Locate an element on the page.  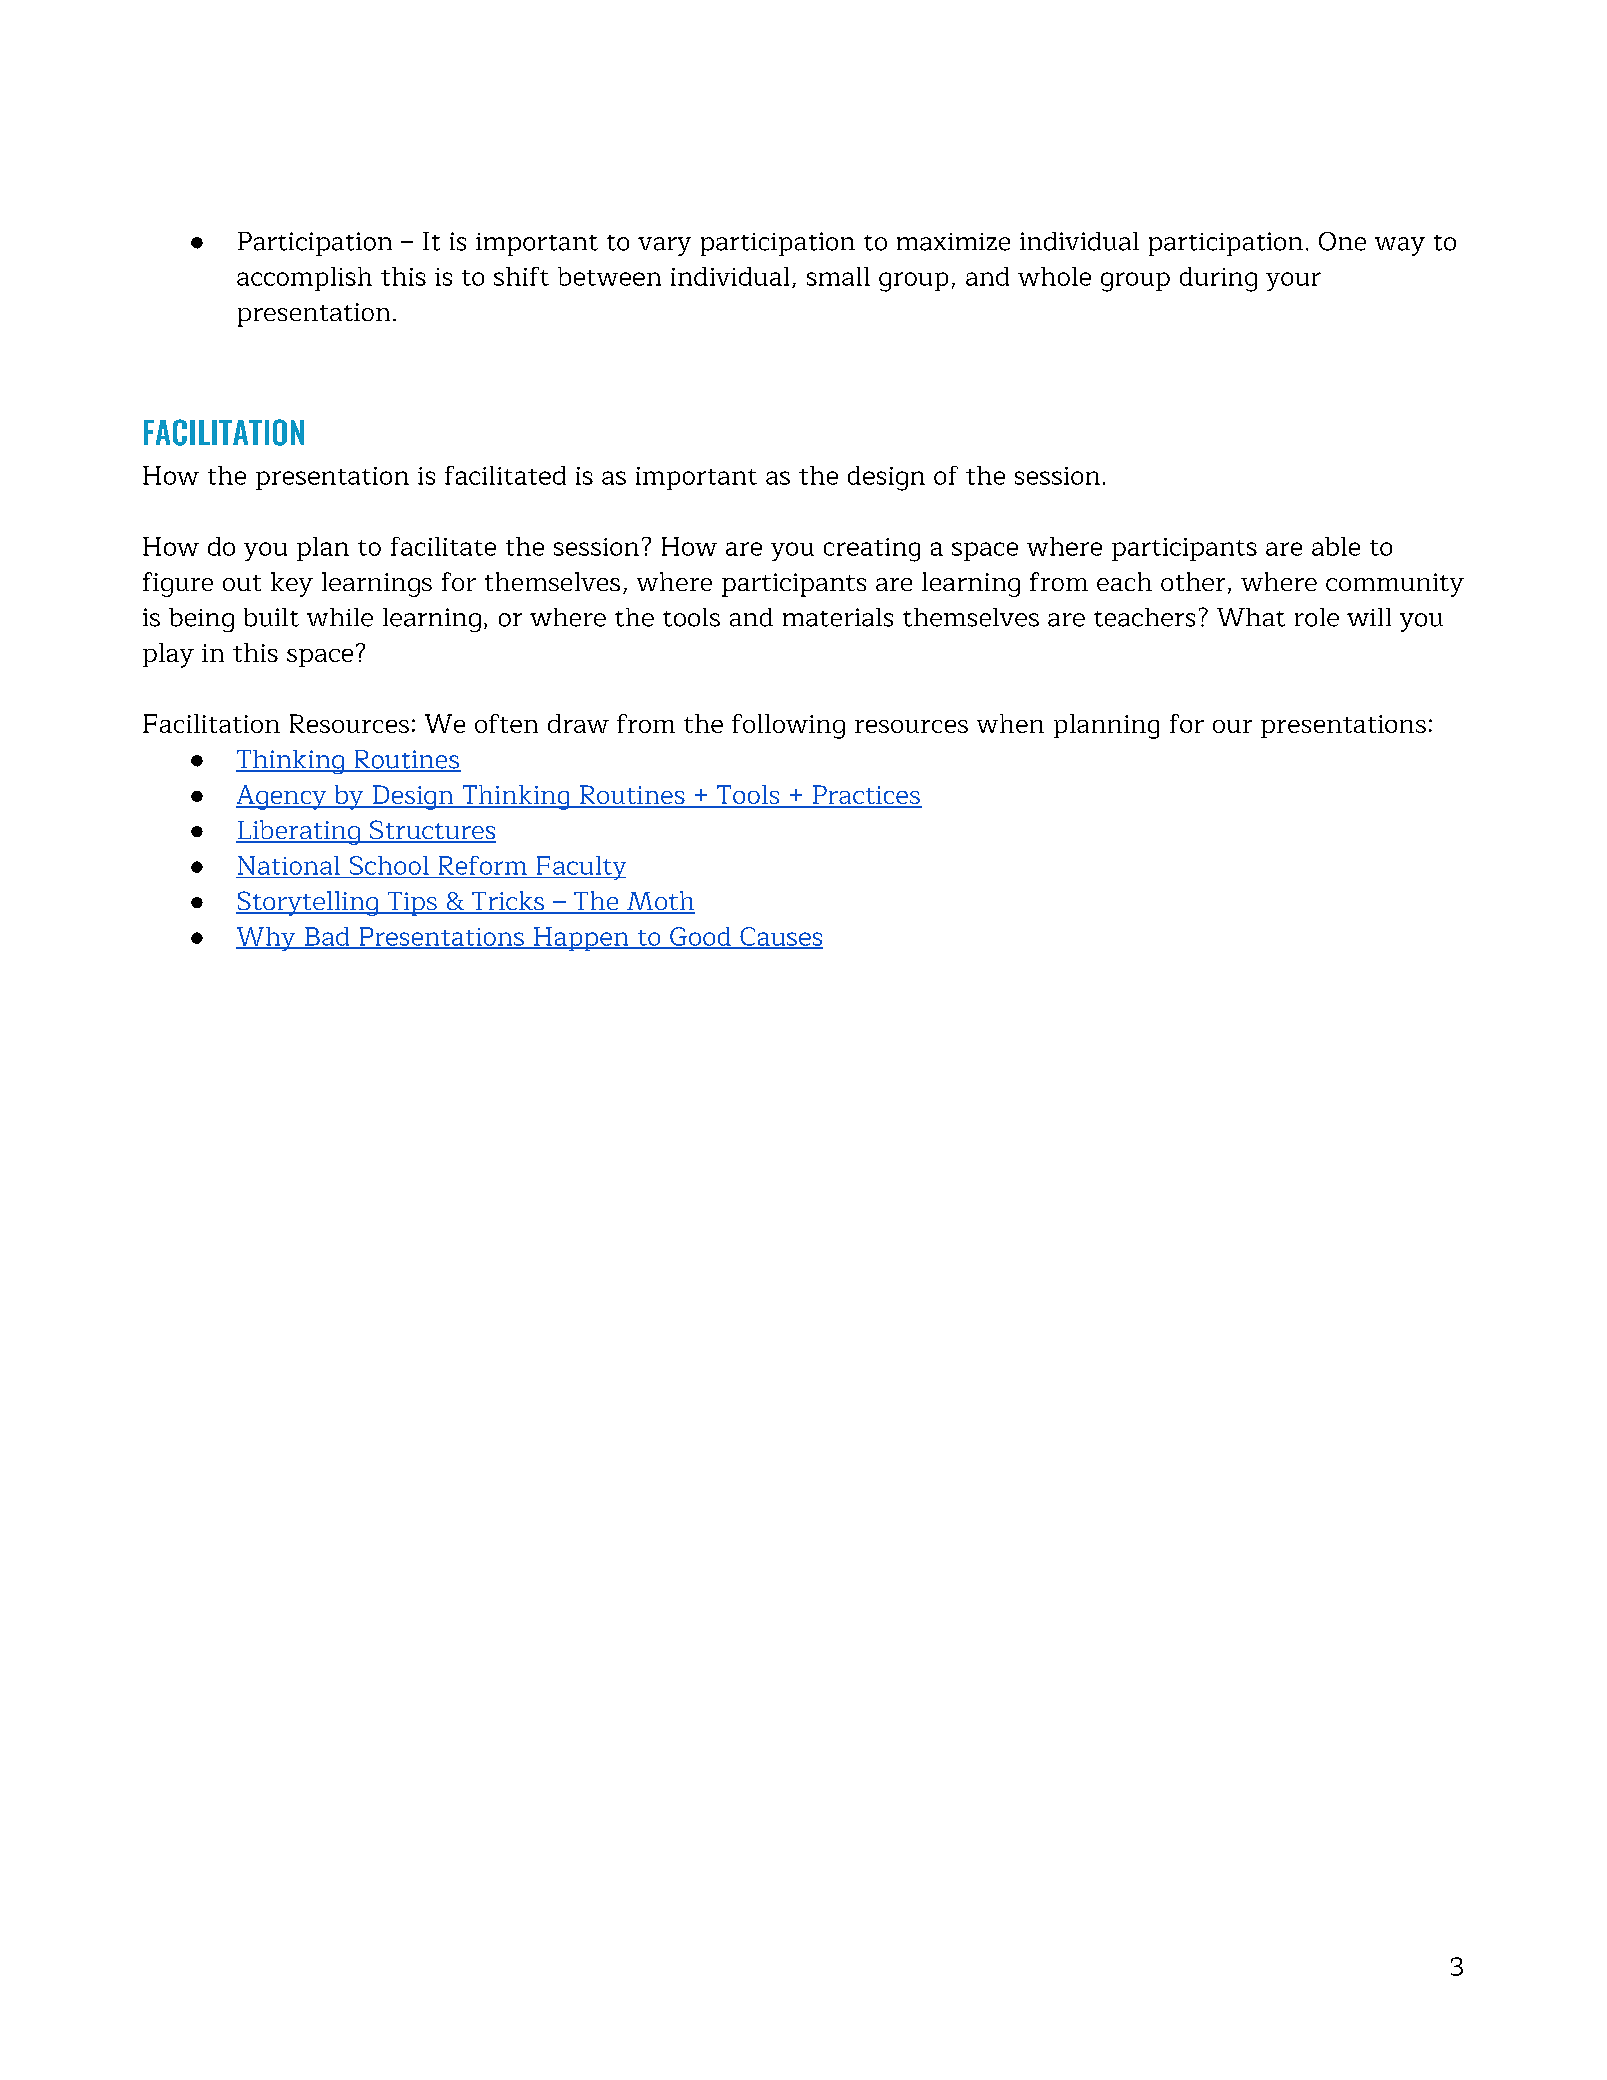
materials is located at coordinates (838, 617).
